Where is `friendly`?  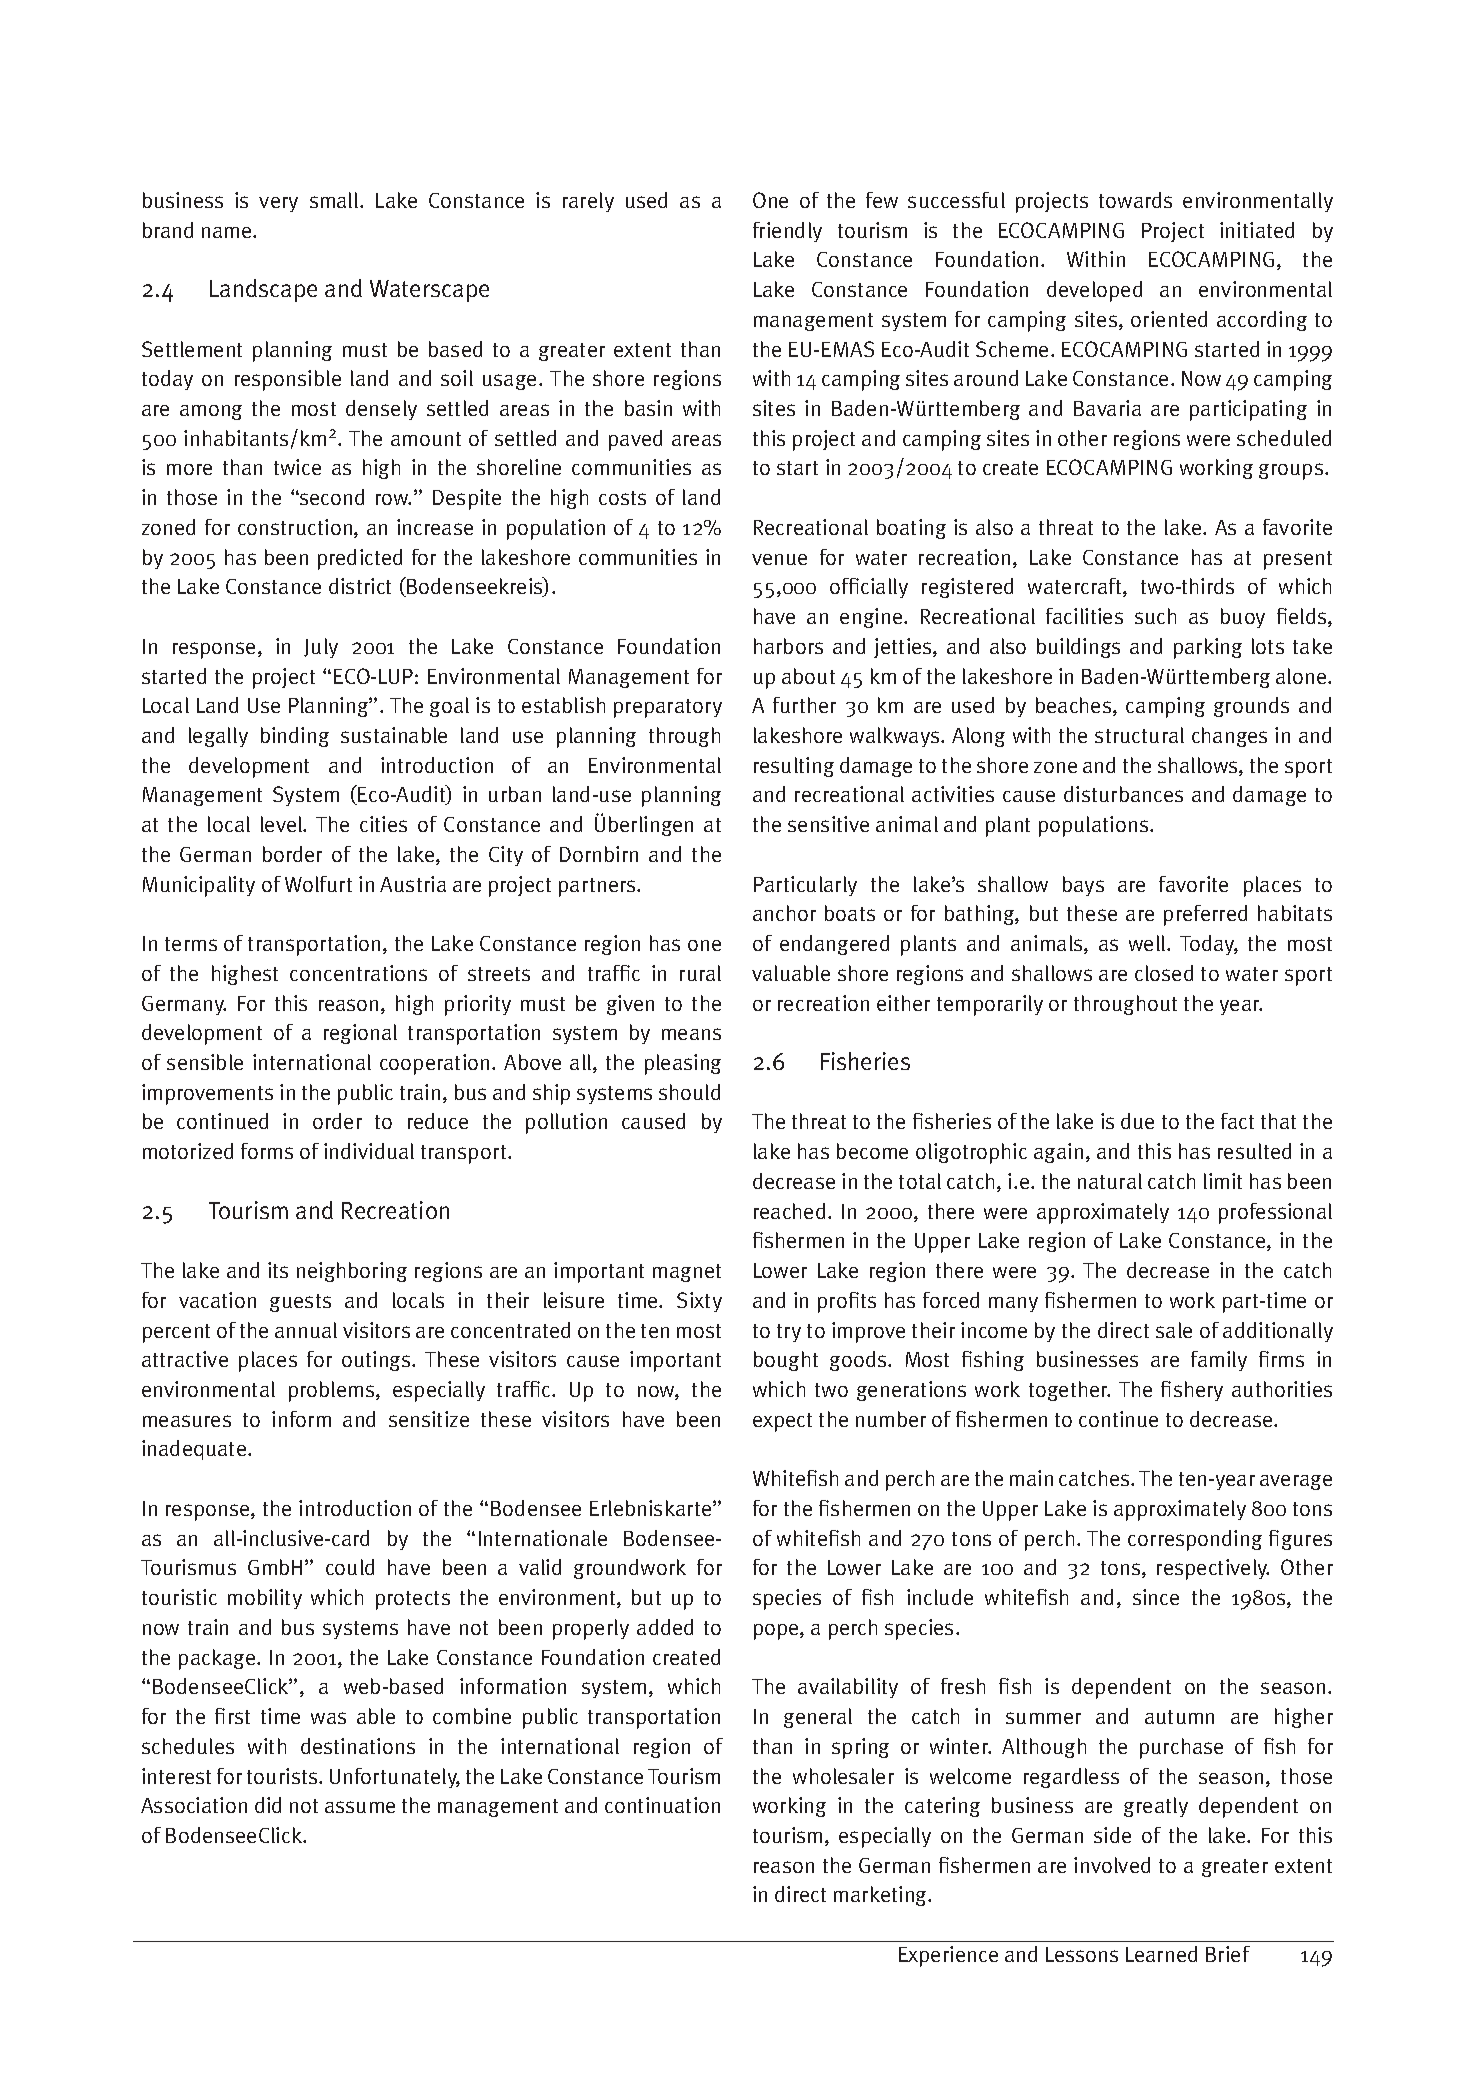 friendly is located at coordinates (787, 232).
